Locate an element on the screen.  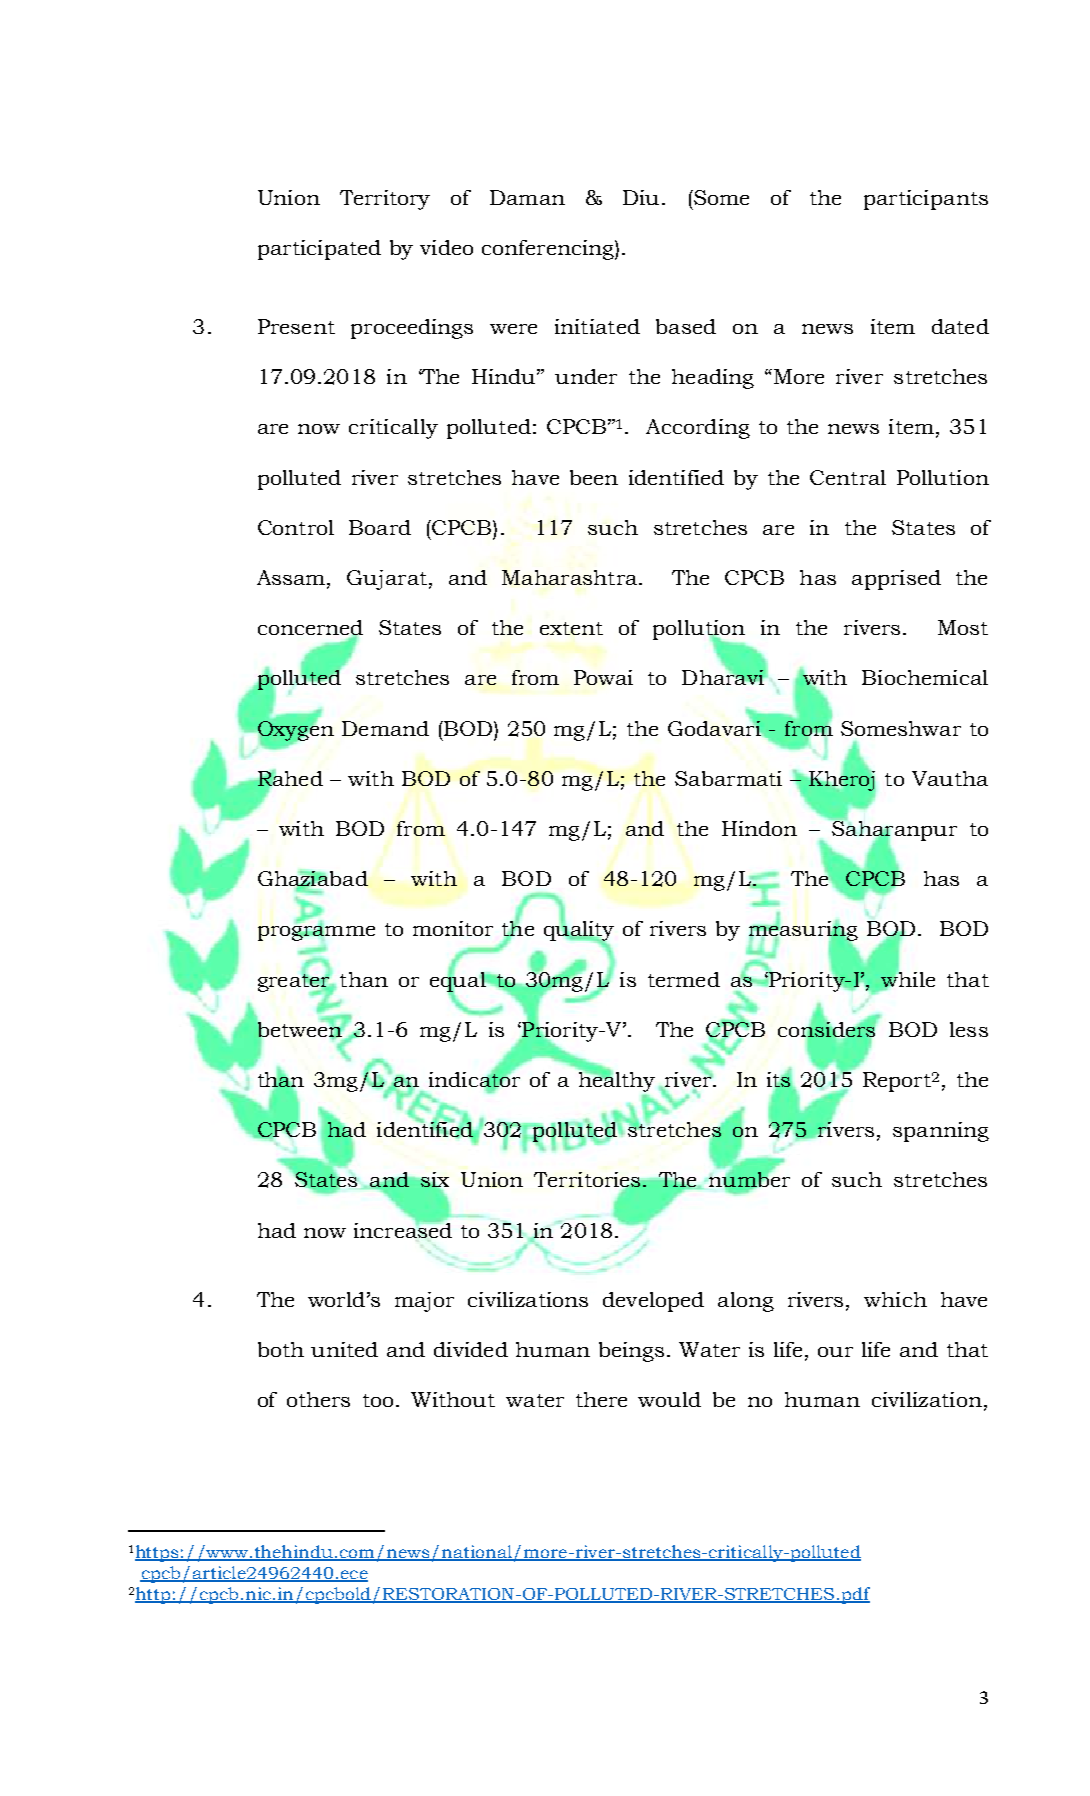
quality is located at coordinates (579, 931).
